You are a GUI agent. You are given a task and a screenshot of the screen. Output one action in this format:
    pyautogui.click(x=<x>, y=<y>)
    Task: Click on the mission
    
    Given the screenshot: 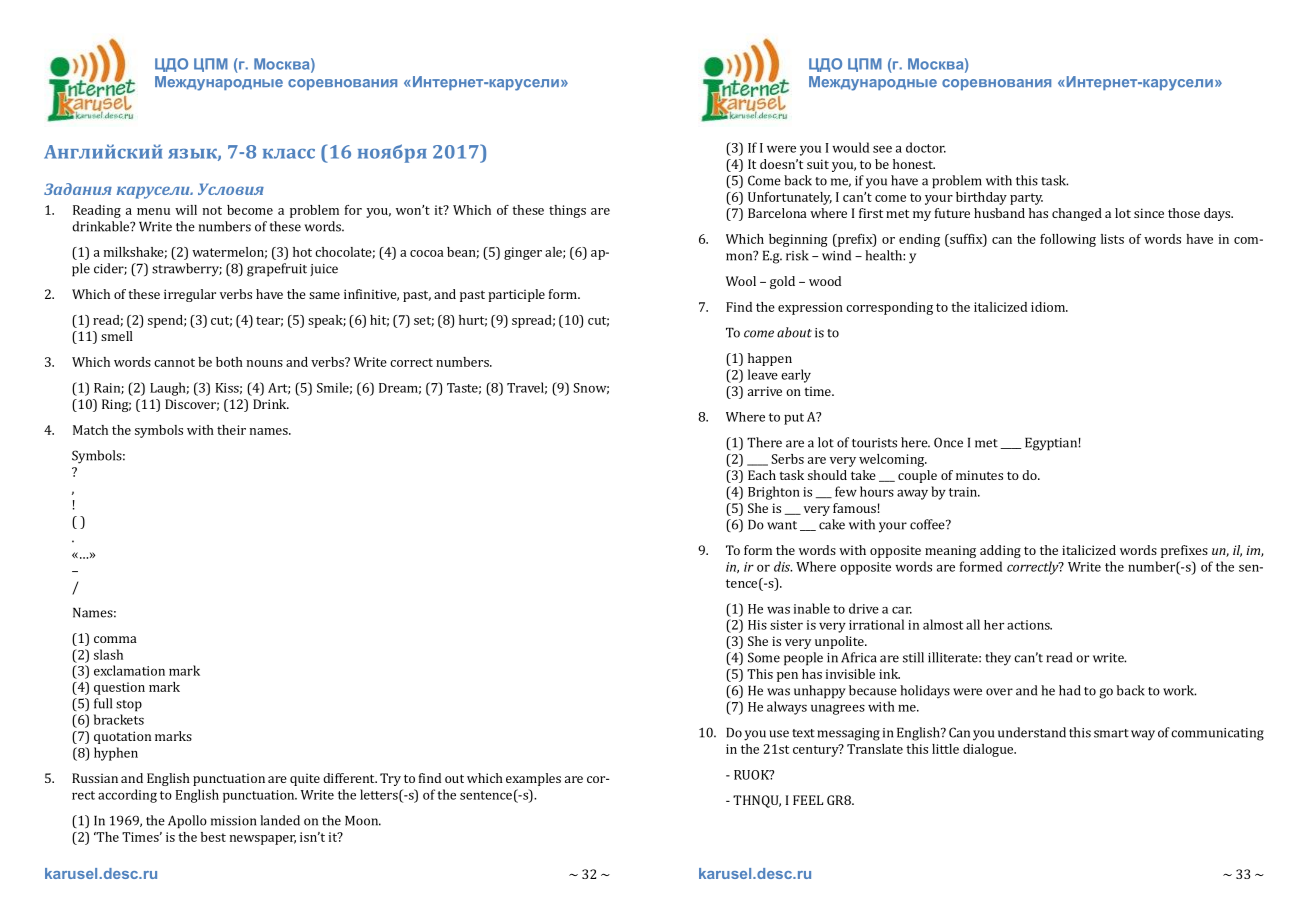 What is the action you would take?
    pyautogui.click(x=233, y=821)
